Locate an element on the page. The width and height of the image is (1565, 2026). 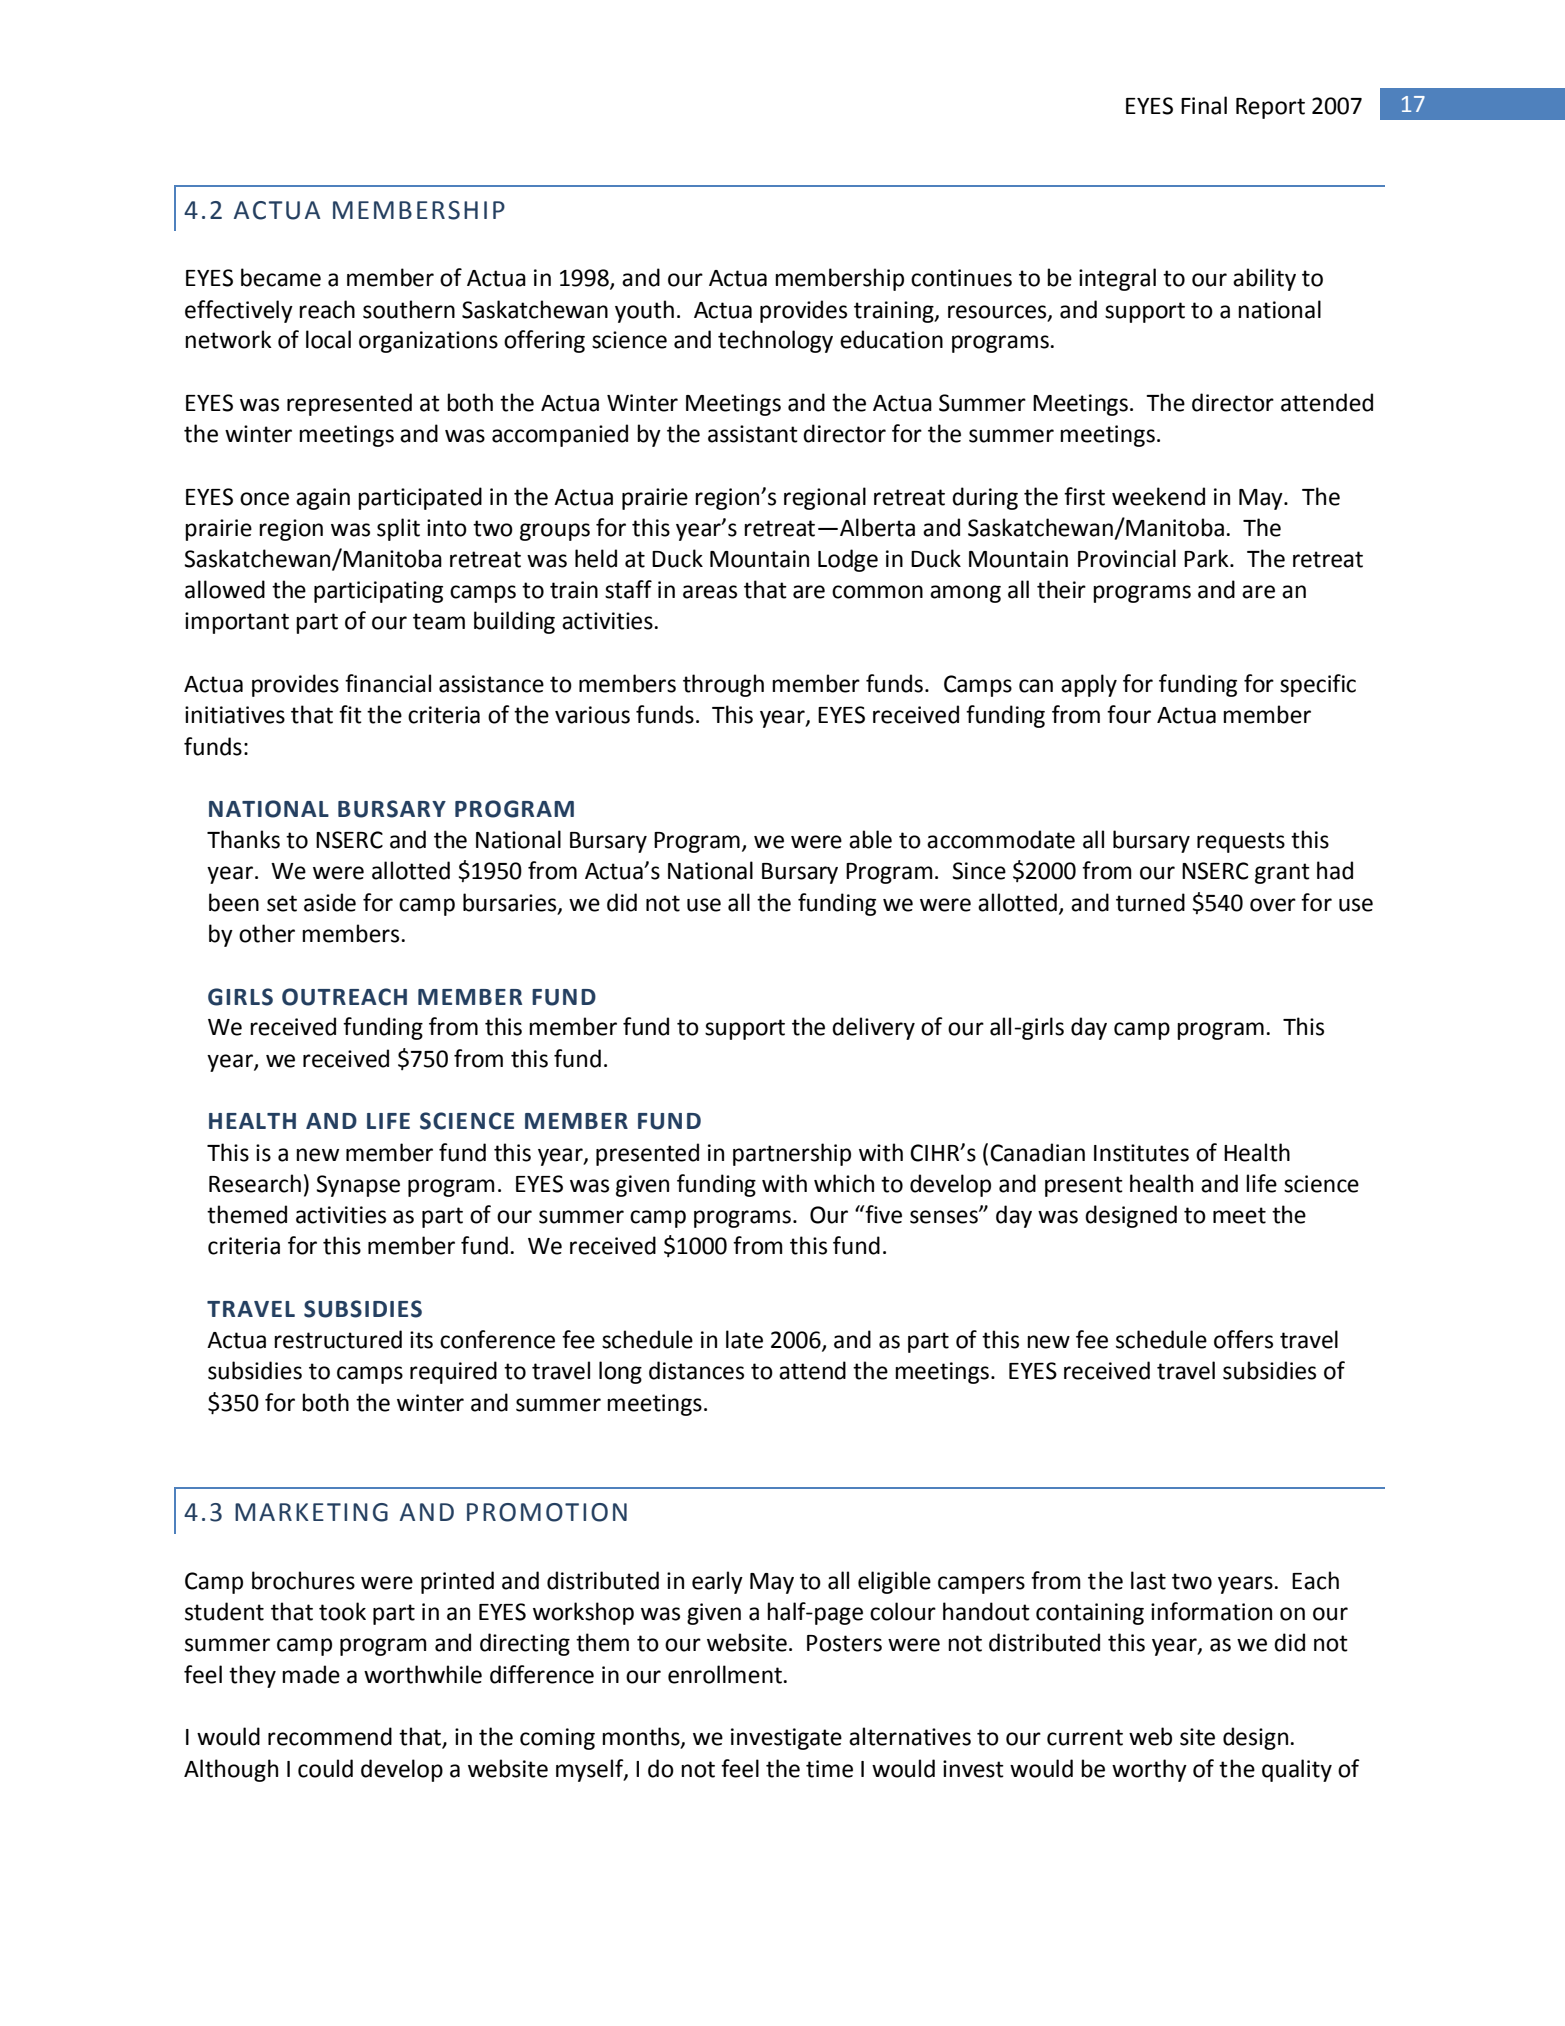
offers is located at coordinates (1243, 1339).
